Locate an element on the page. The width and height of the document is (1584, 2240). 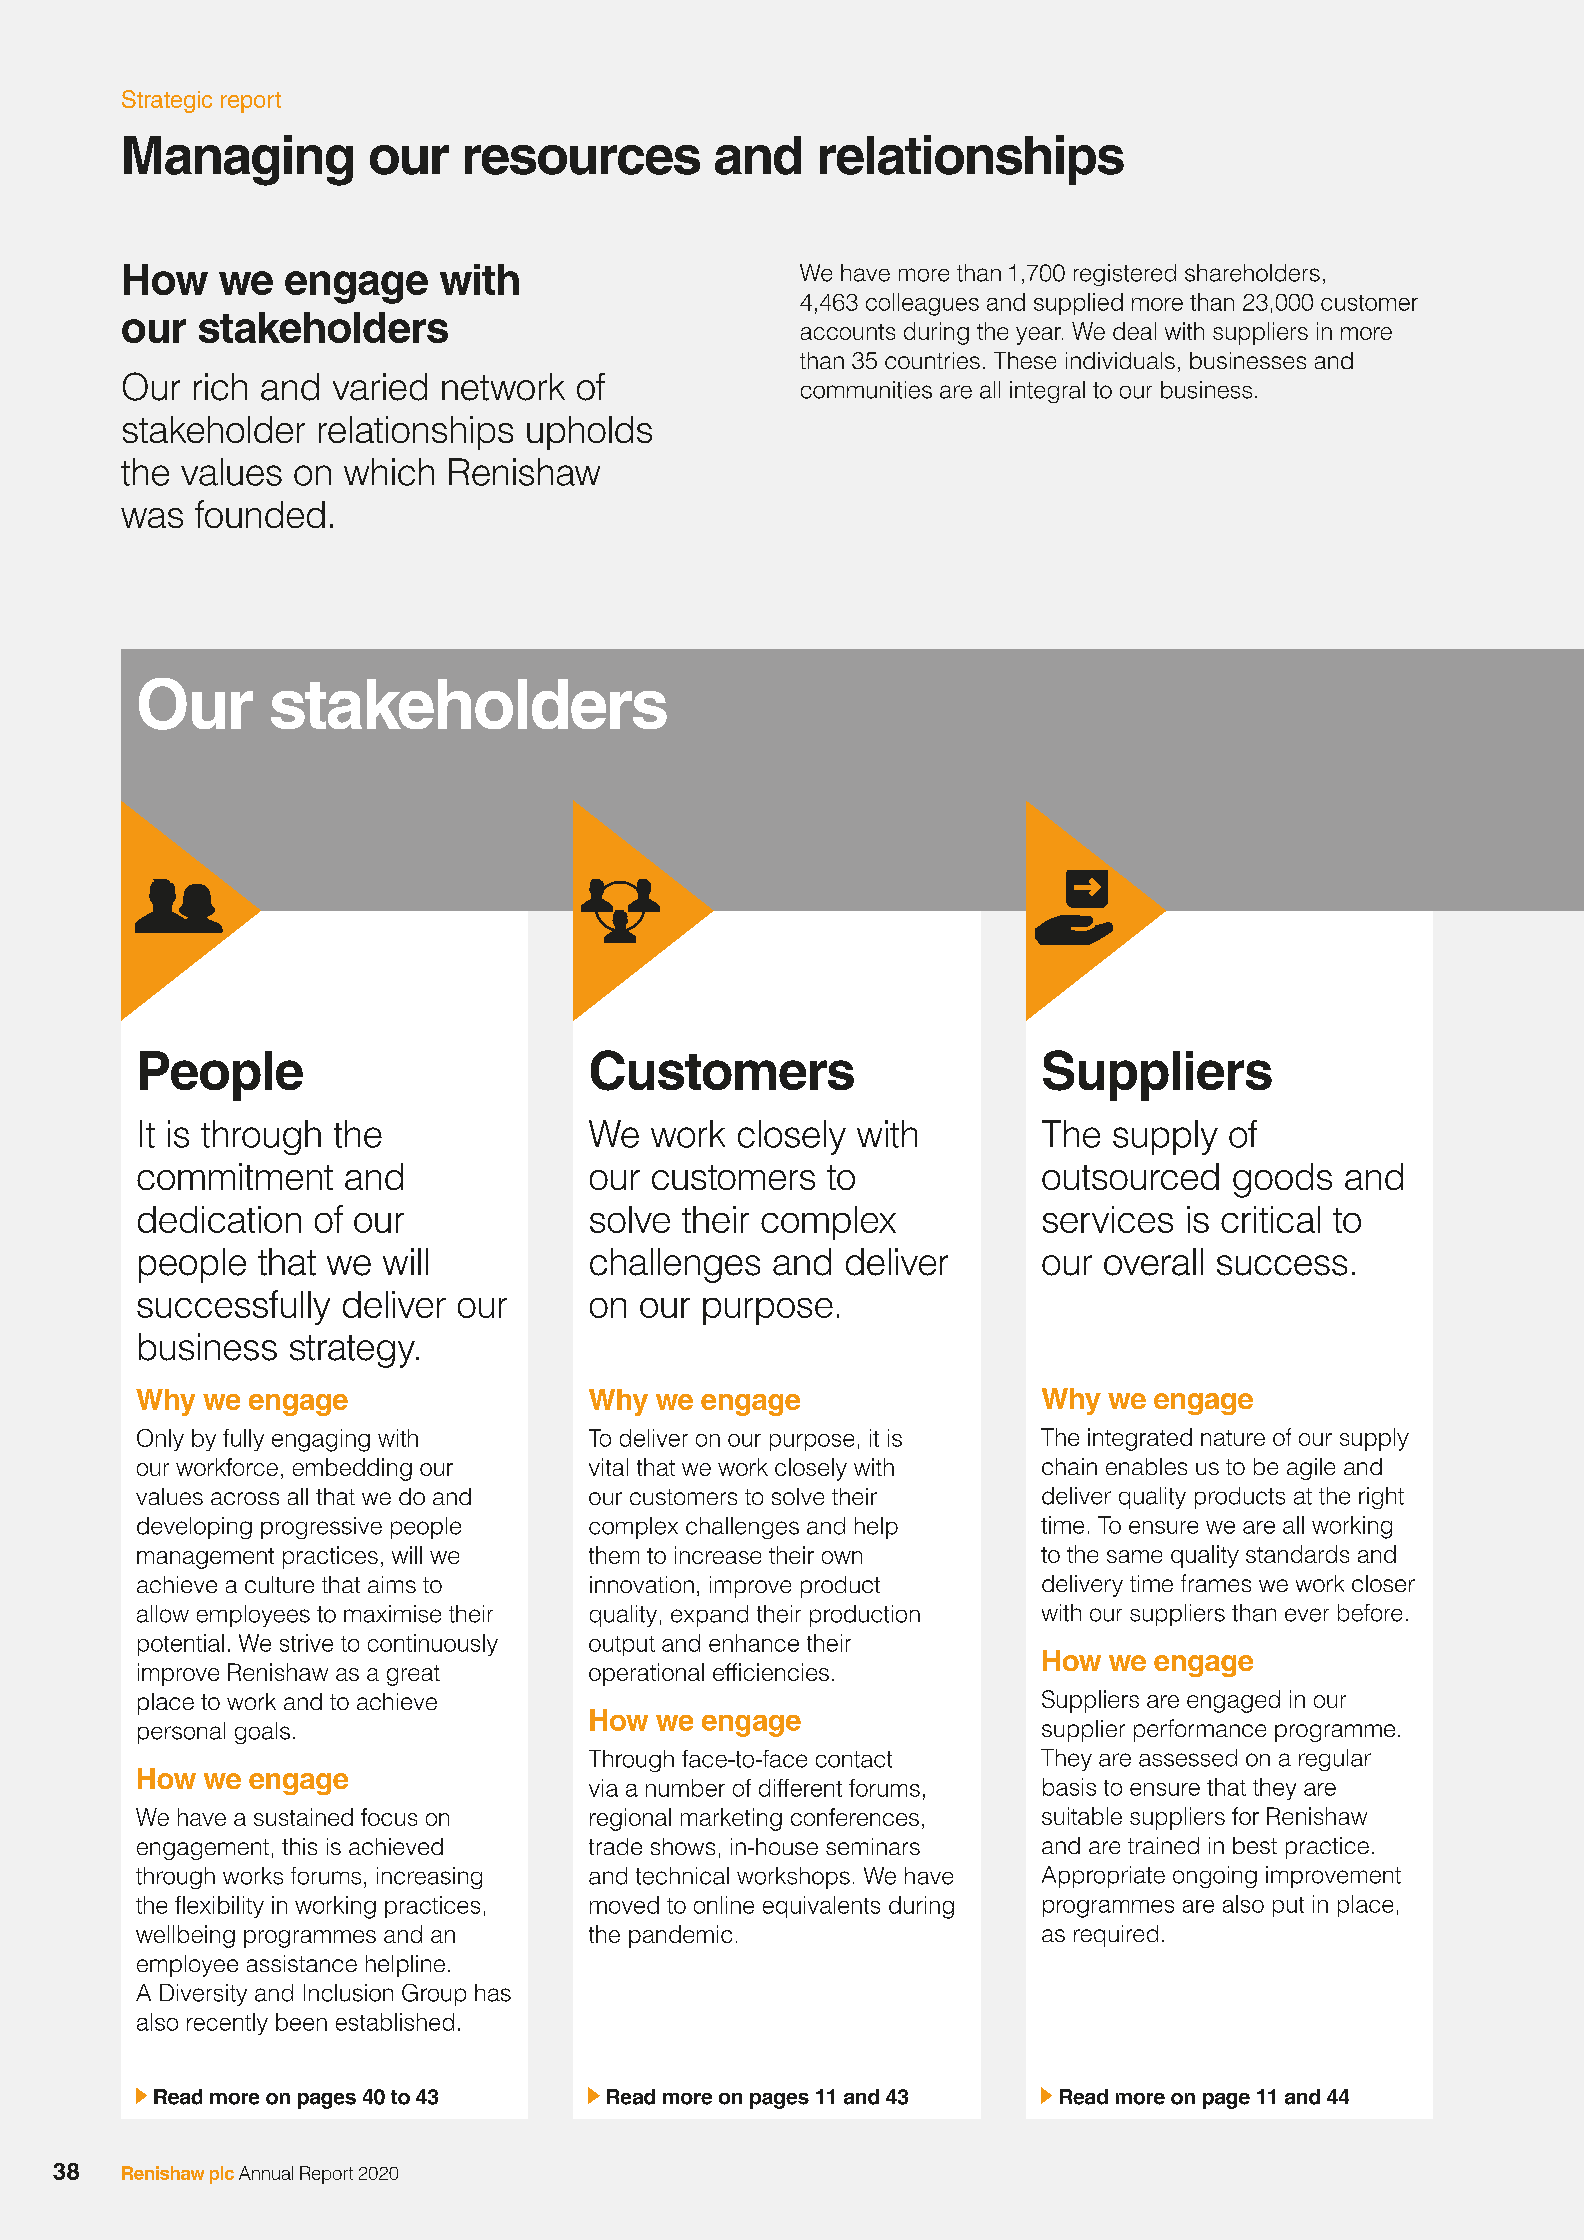
pandemic is located at coordinates (680, 1936).
